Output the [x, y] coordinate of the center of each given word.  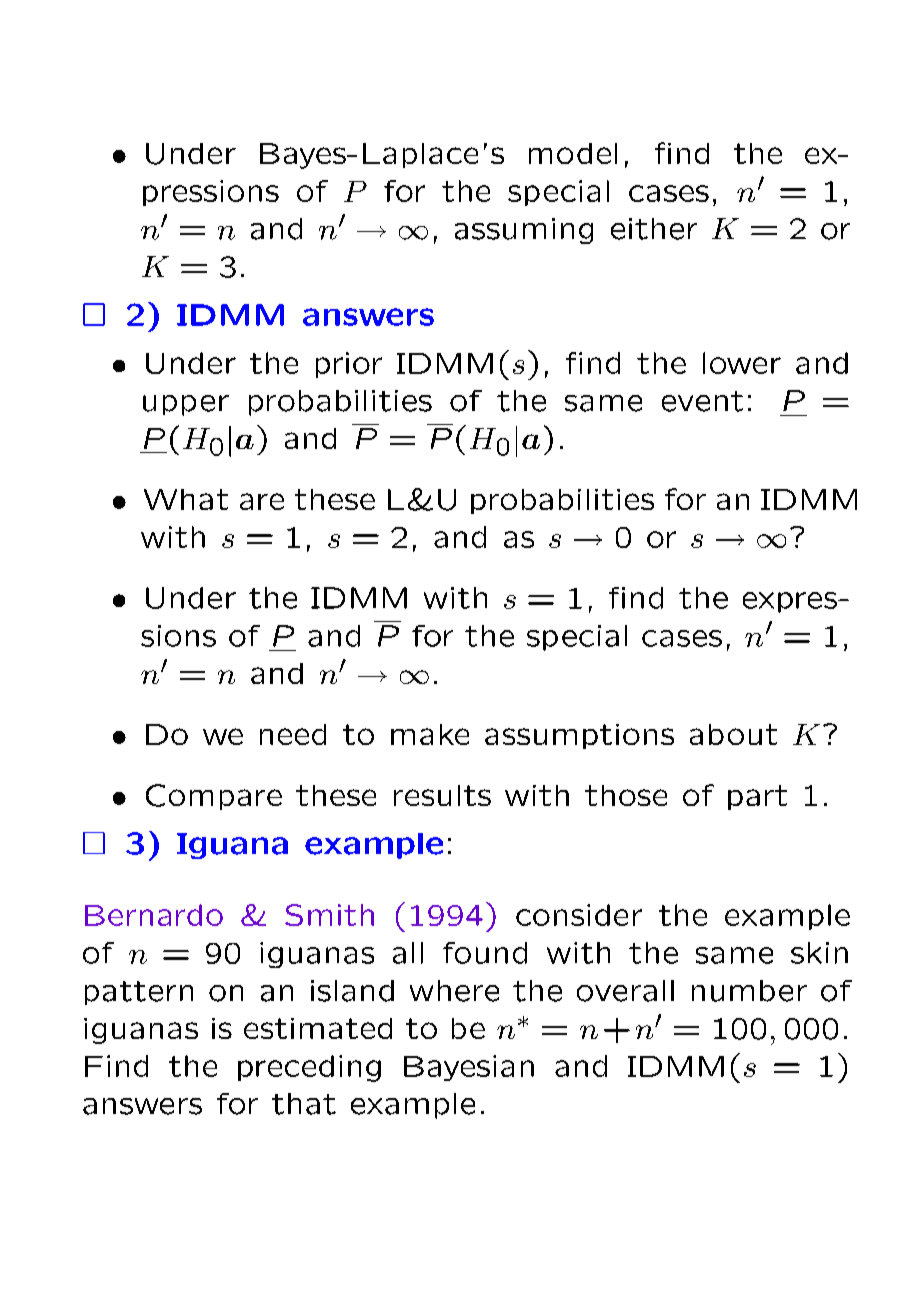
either [654, 229]
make [430, 734]
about [733, 734]
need [293, 734]
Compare [214, 797]
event [702, 401]
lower [742, 363]
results [442, 795]
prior [349, 365]
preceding [309, 1068]
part [757, 797]
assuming [524, 231]
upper [186, 405]
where [454, 991]
